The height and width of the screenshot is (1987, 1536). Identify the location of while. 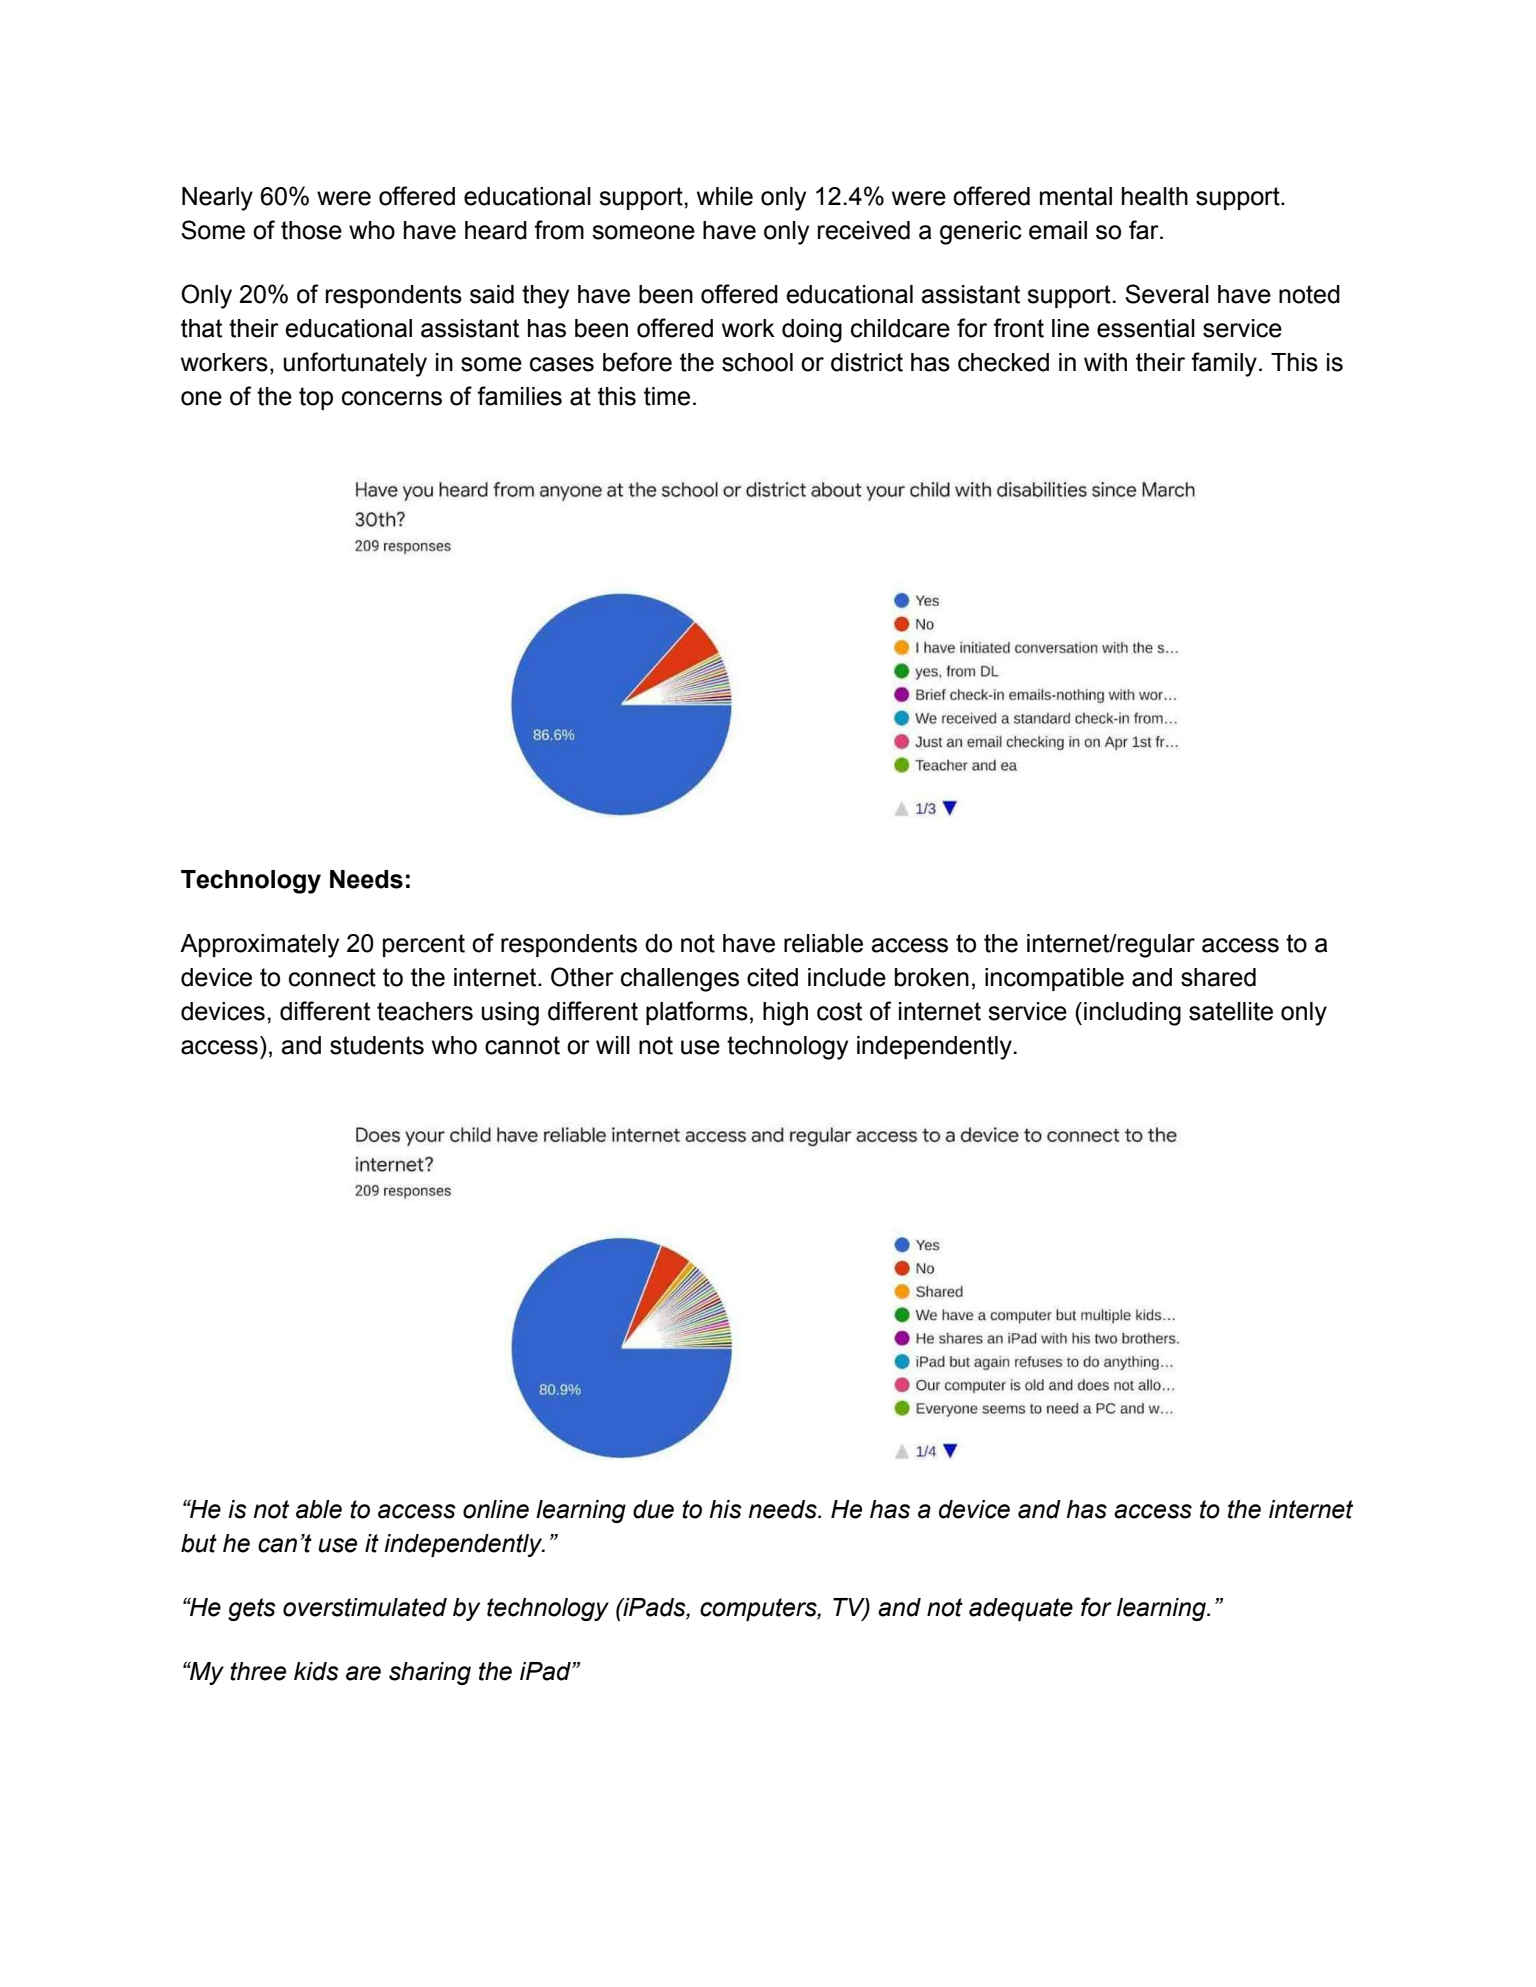
(725, 196).
